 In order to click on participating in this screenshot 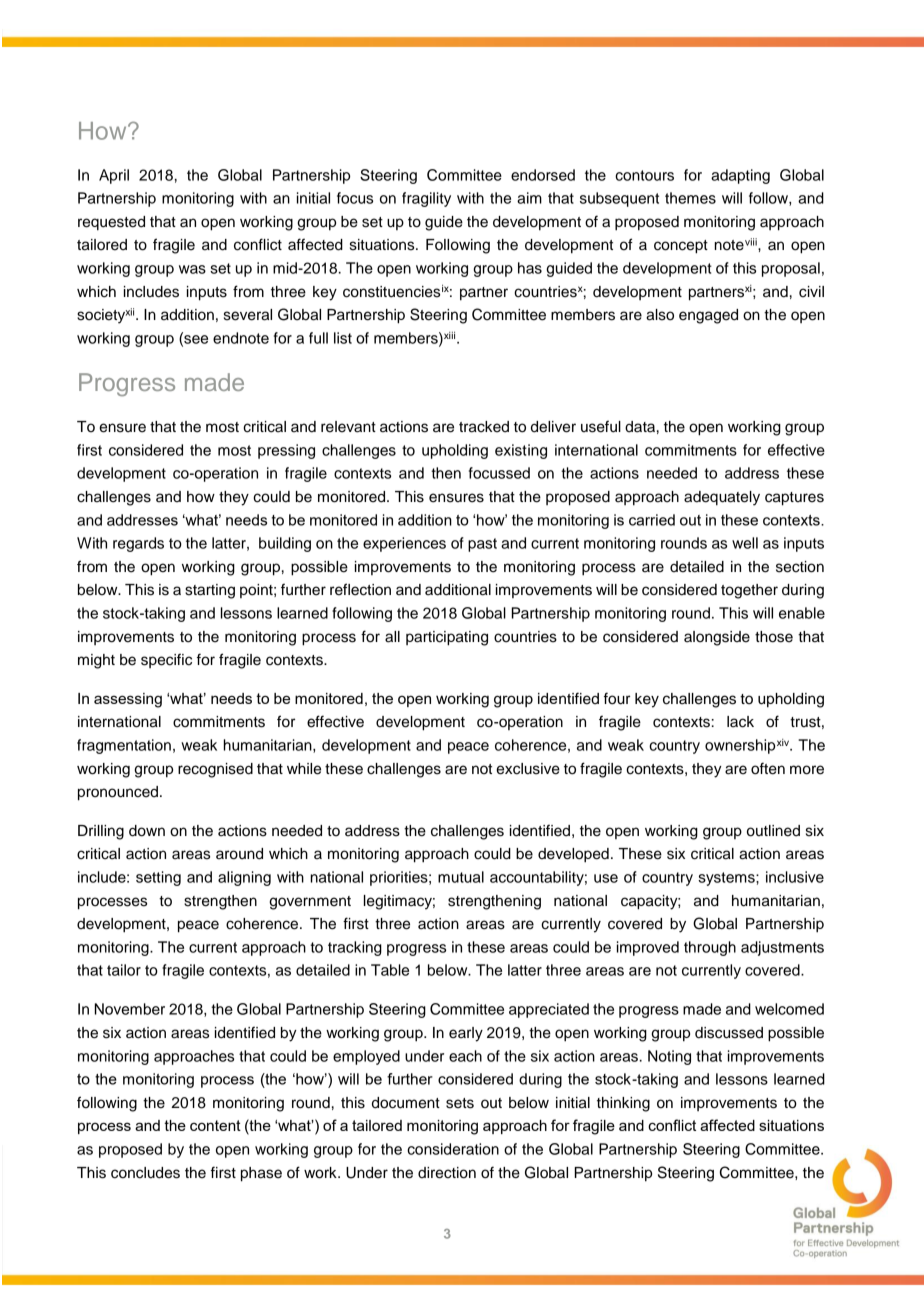, I will do `click(447, 638)`.
